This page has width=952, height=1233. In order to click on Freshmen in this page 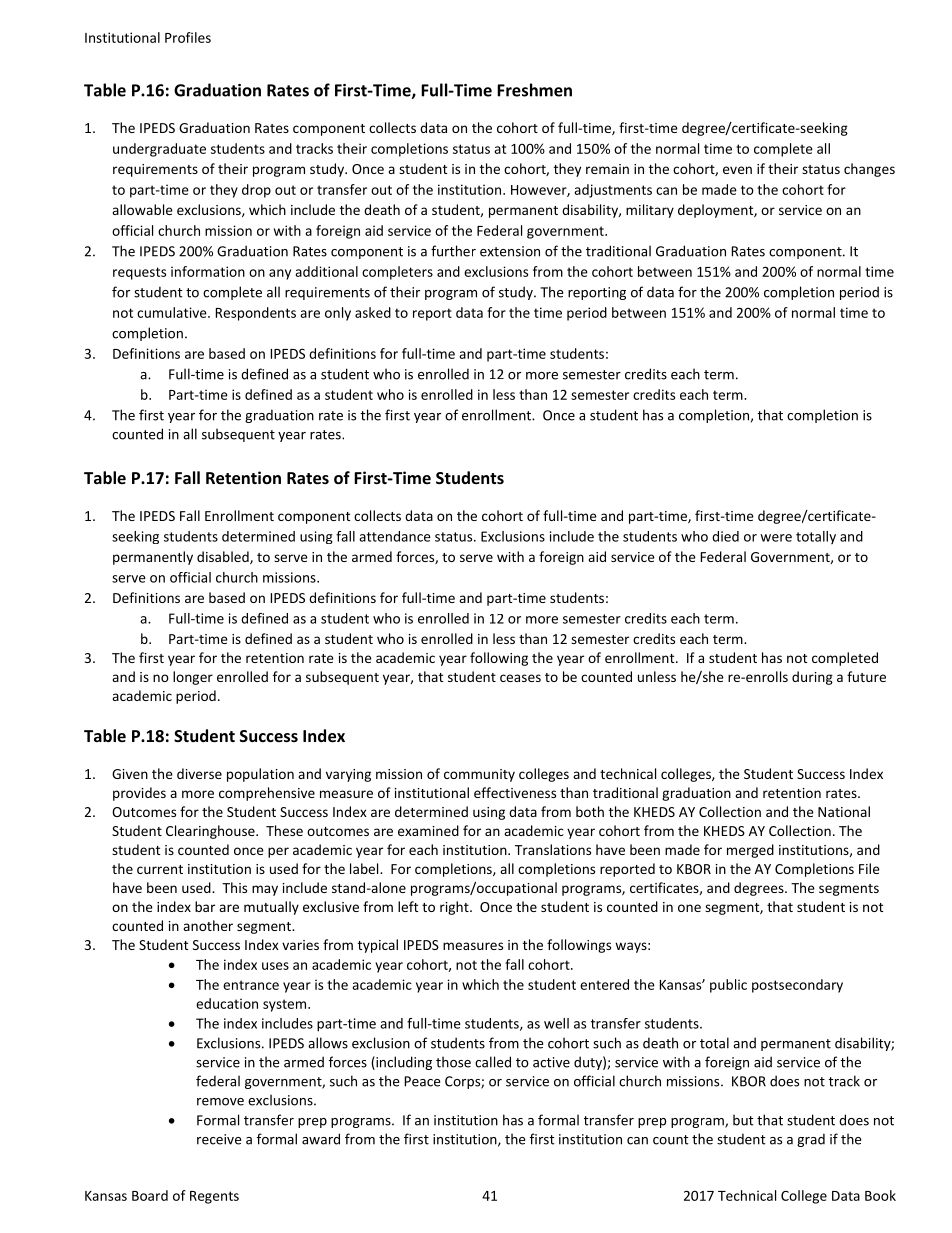, I will do `click(534, 90)`.
